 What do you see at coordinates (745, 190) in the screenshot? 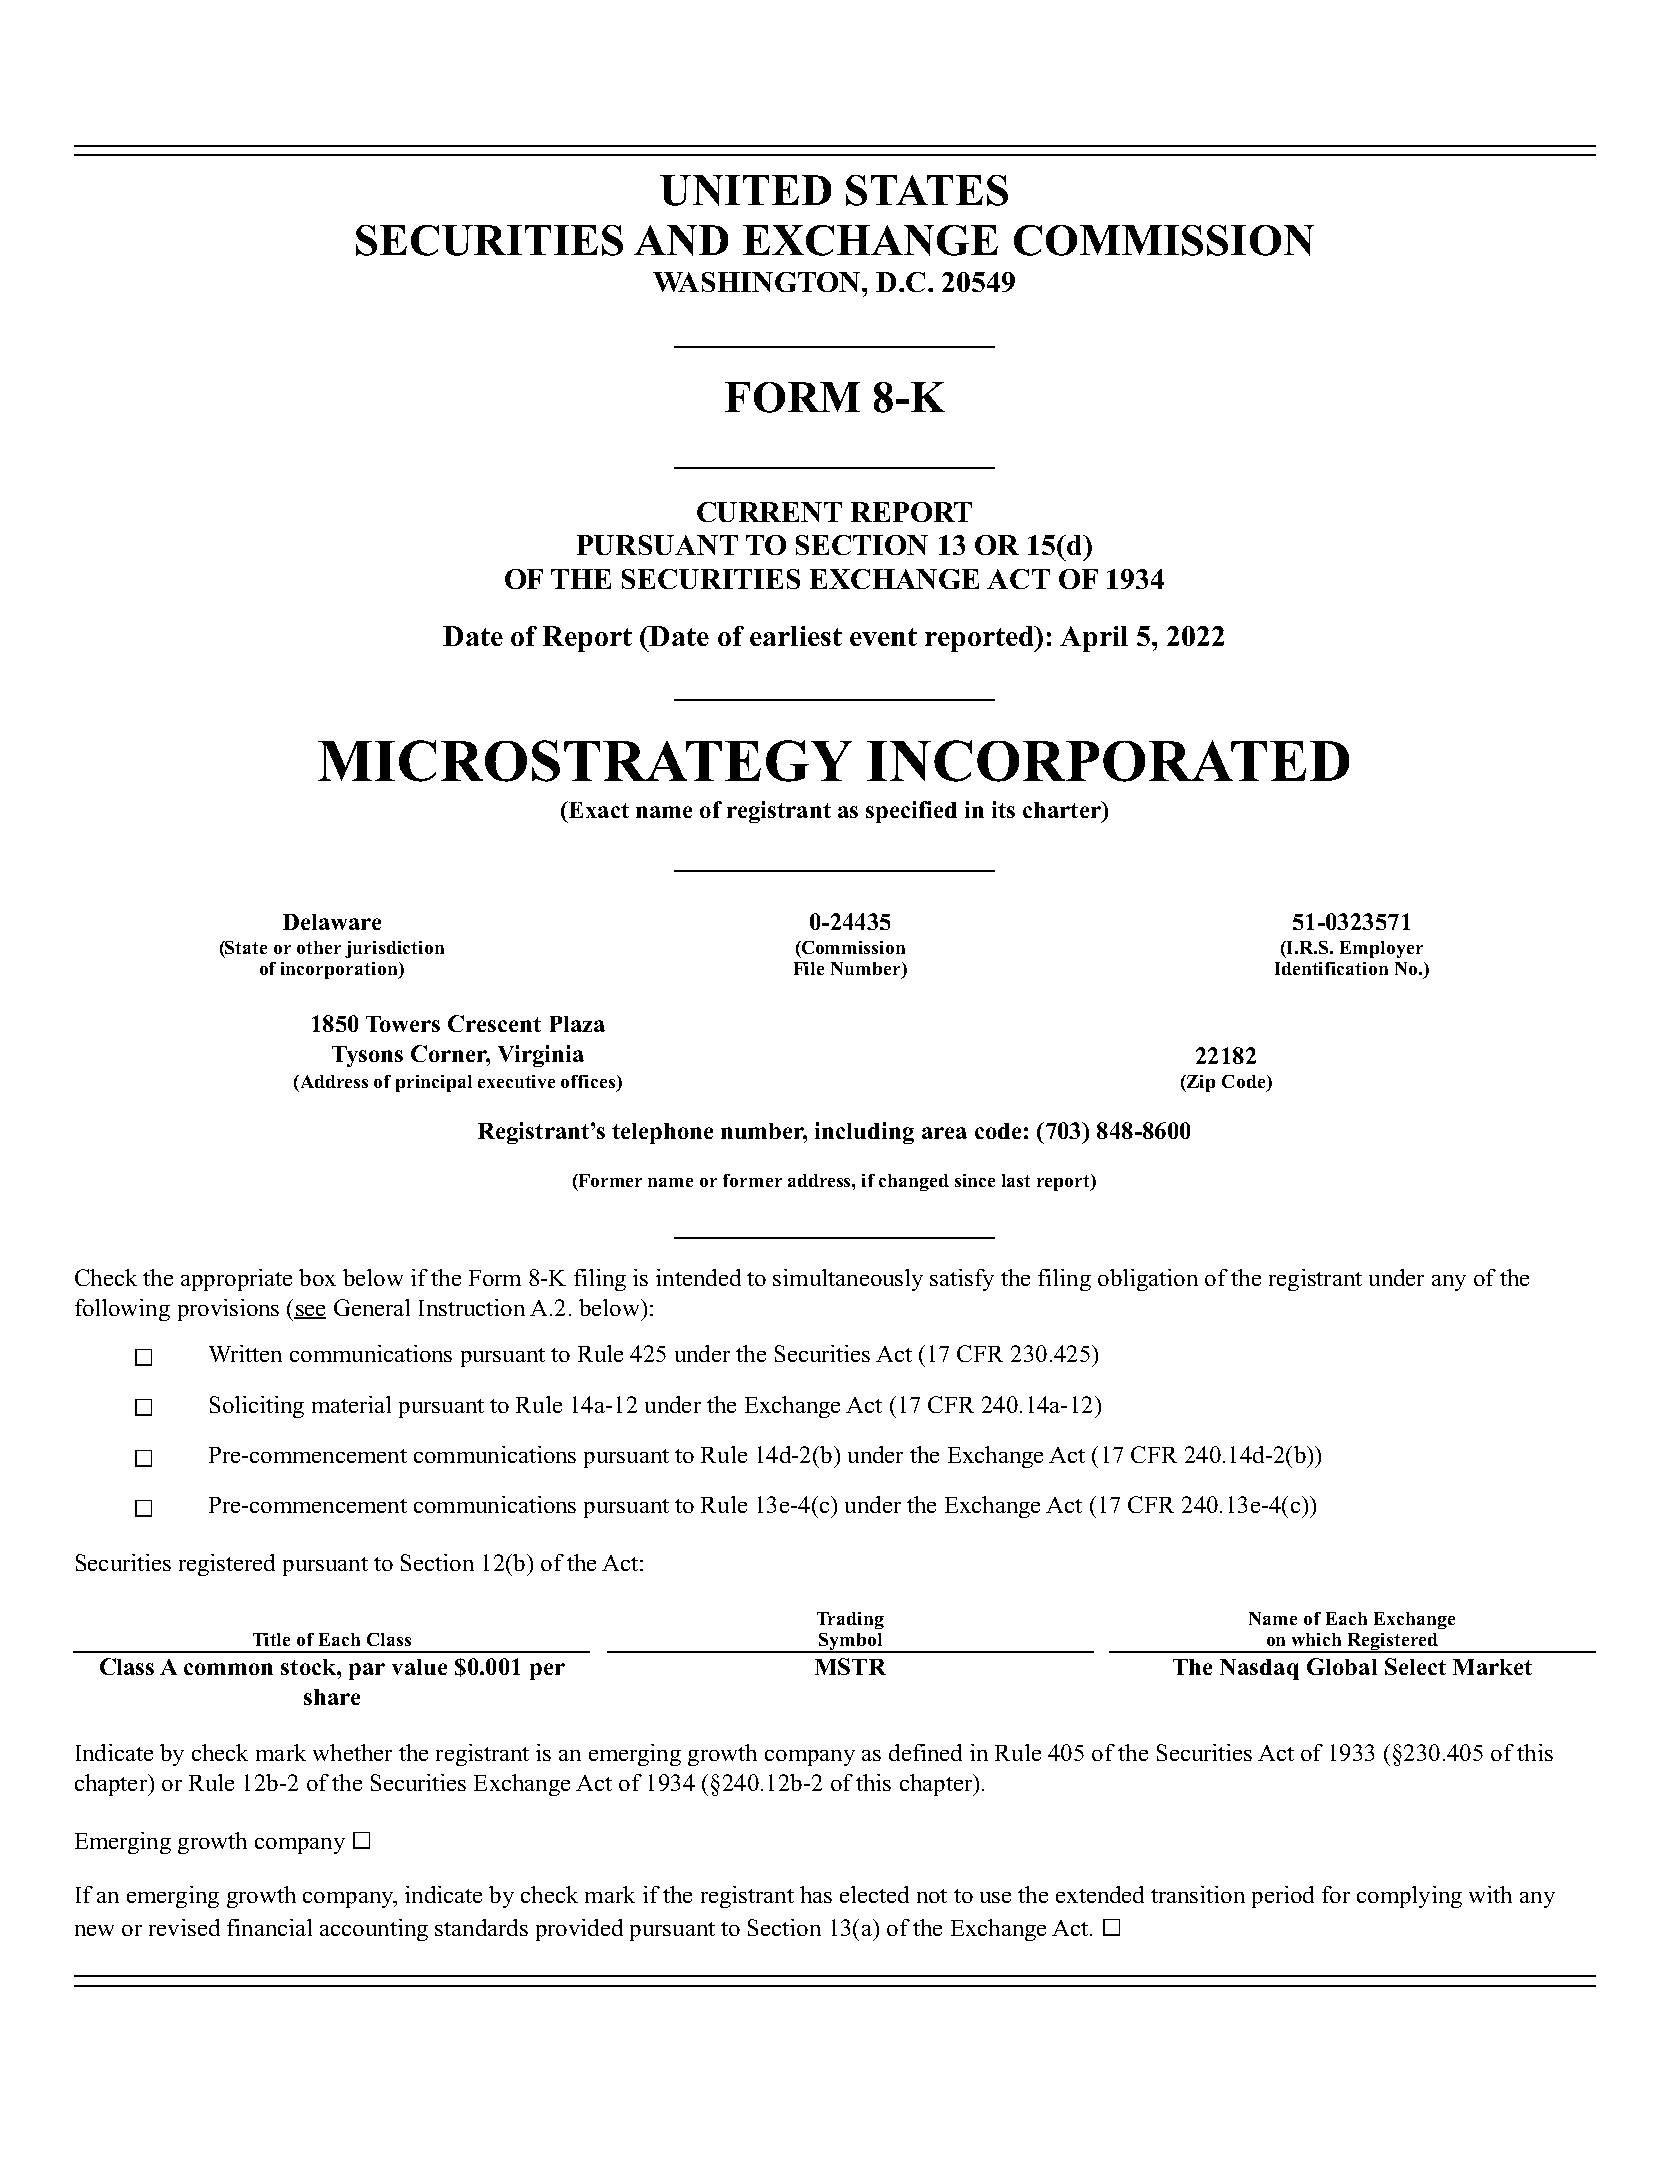
I see `UNITED` at bounding box center [745, 190].
